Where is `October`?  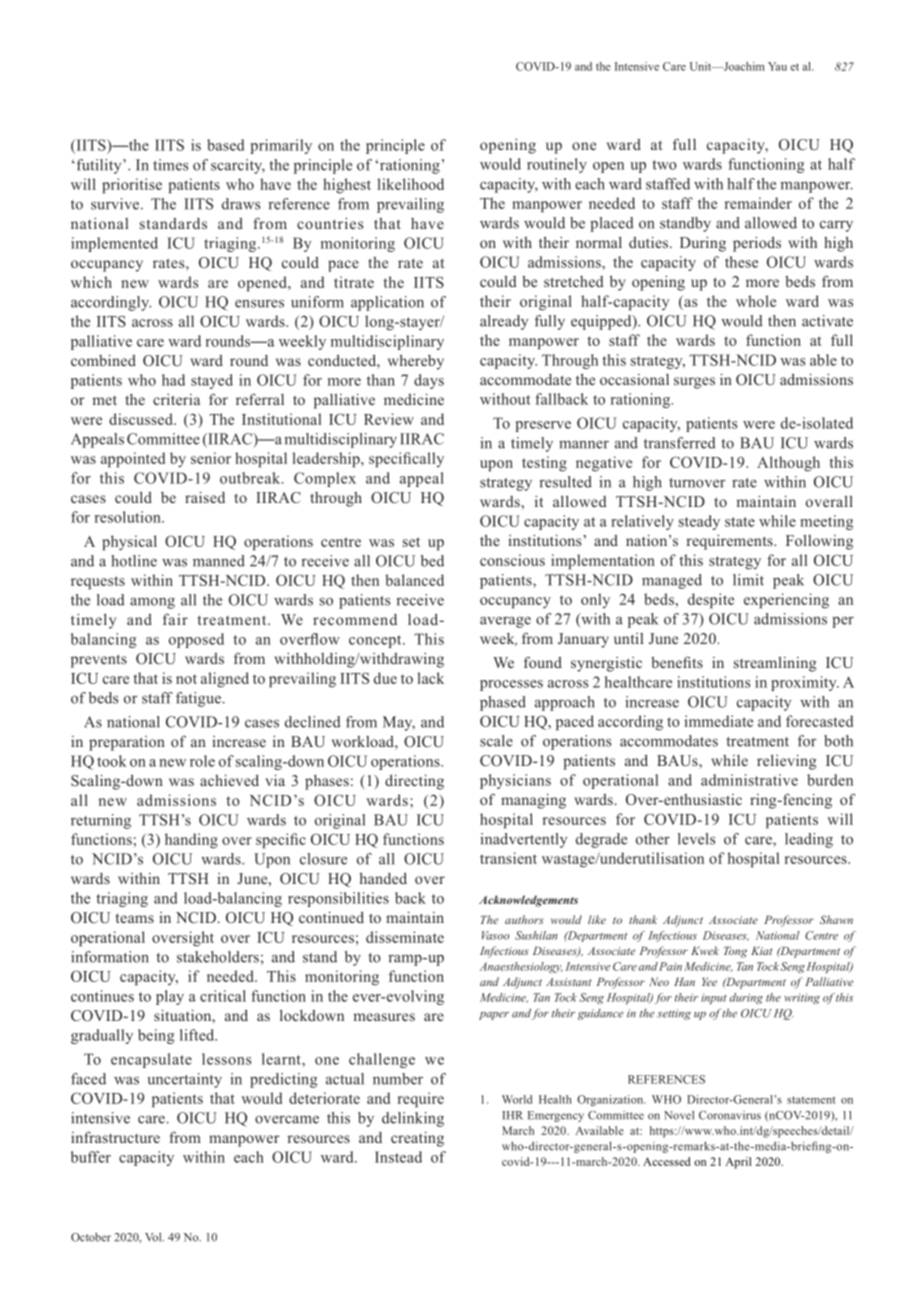
October is located at coordinates (91, 1237).
